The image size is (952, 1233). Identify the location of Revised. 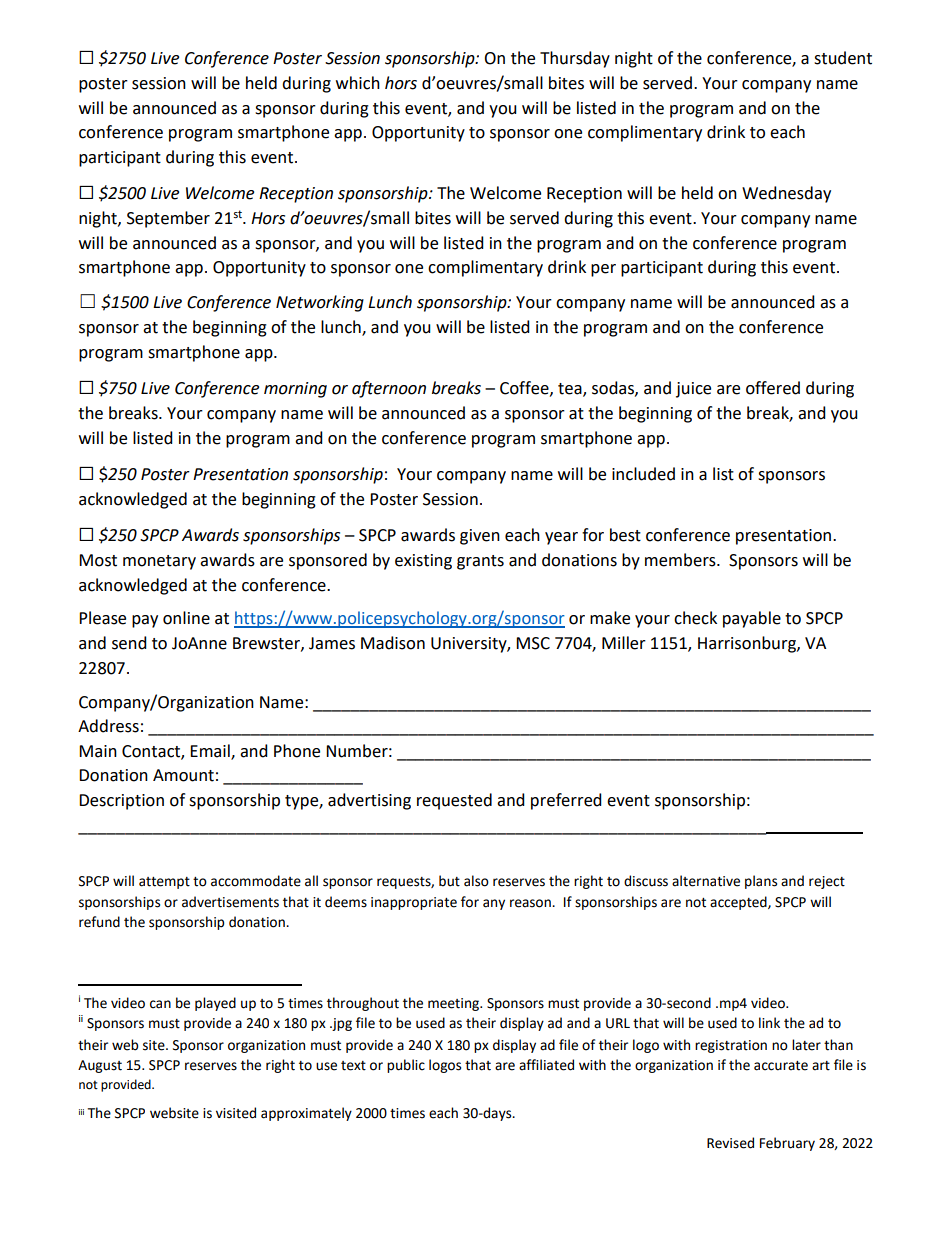
(730, 1143).
